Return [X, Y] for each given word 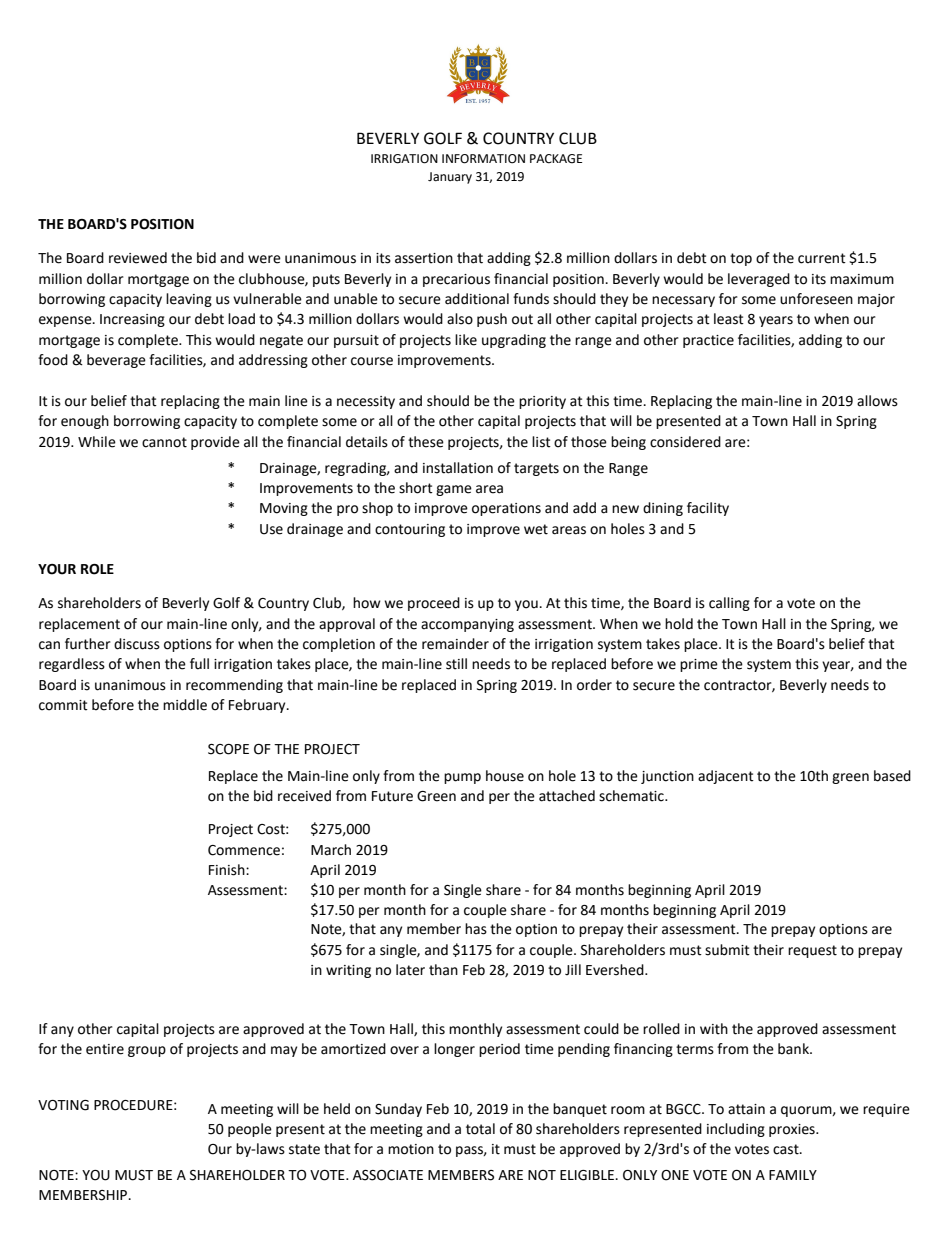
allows [877, 401]
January [450, 178]
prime [699, 665]
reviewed [138, 258]
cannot [164, 442]
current [822, 258]
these [426, 442]
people [250, 1130]
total [480, 1129]
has [476, 929]
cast [787, 1149]
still [456, 664]
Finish [228, 870]
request [812, 951]
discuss [137, 644]
